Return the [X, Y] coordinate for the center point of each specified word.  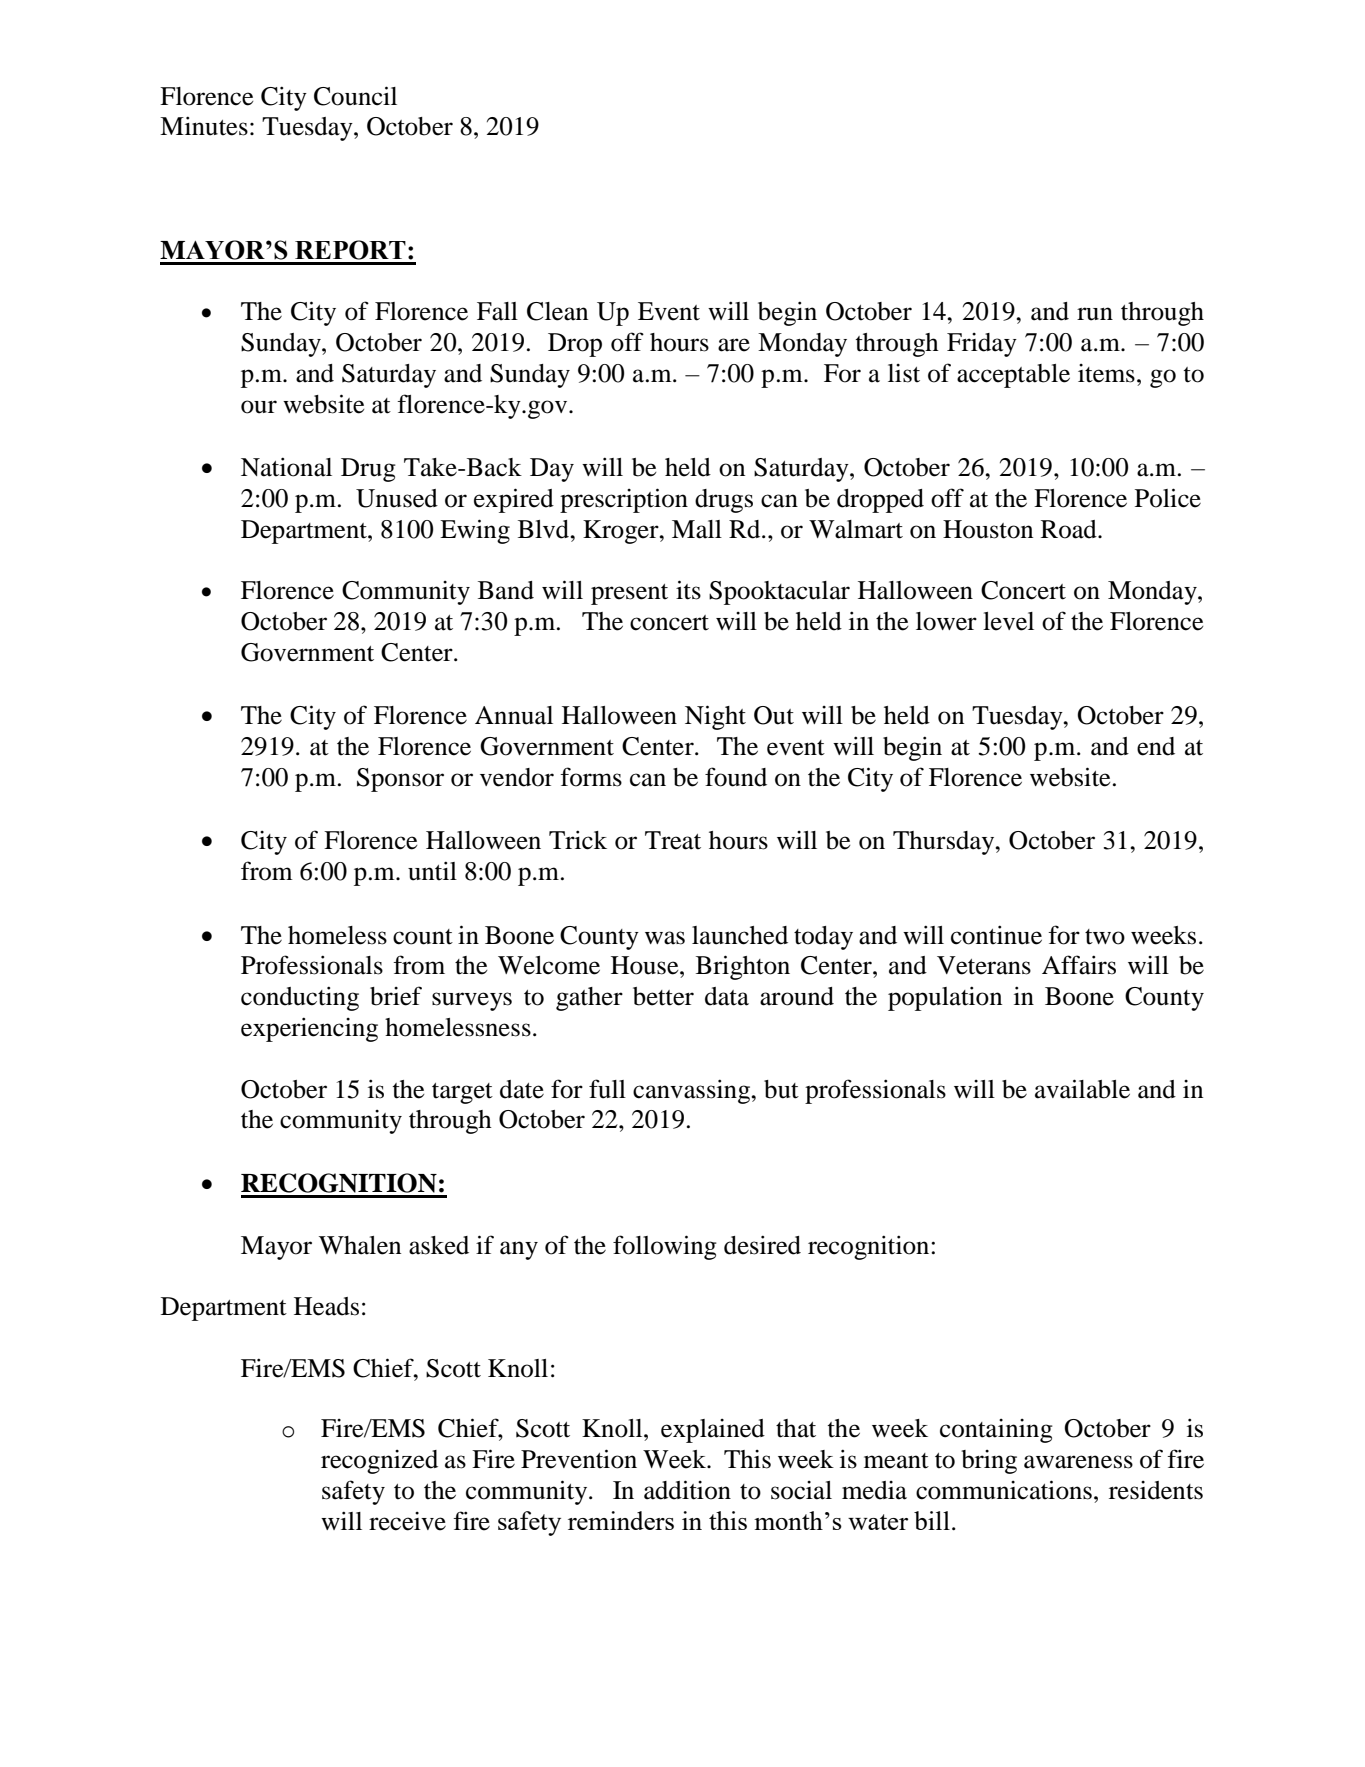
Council [355, 96]
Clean [557, 311]
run [1095, 314]
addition [687, 1490]
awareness [1078, 1462]
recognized [379, 1462]
